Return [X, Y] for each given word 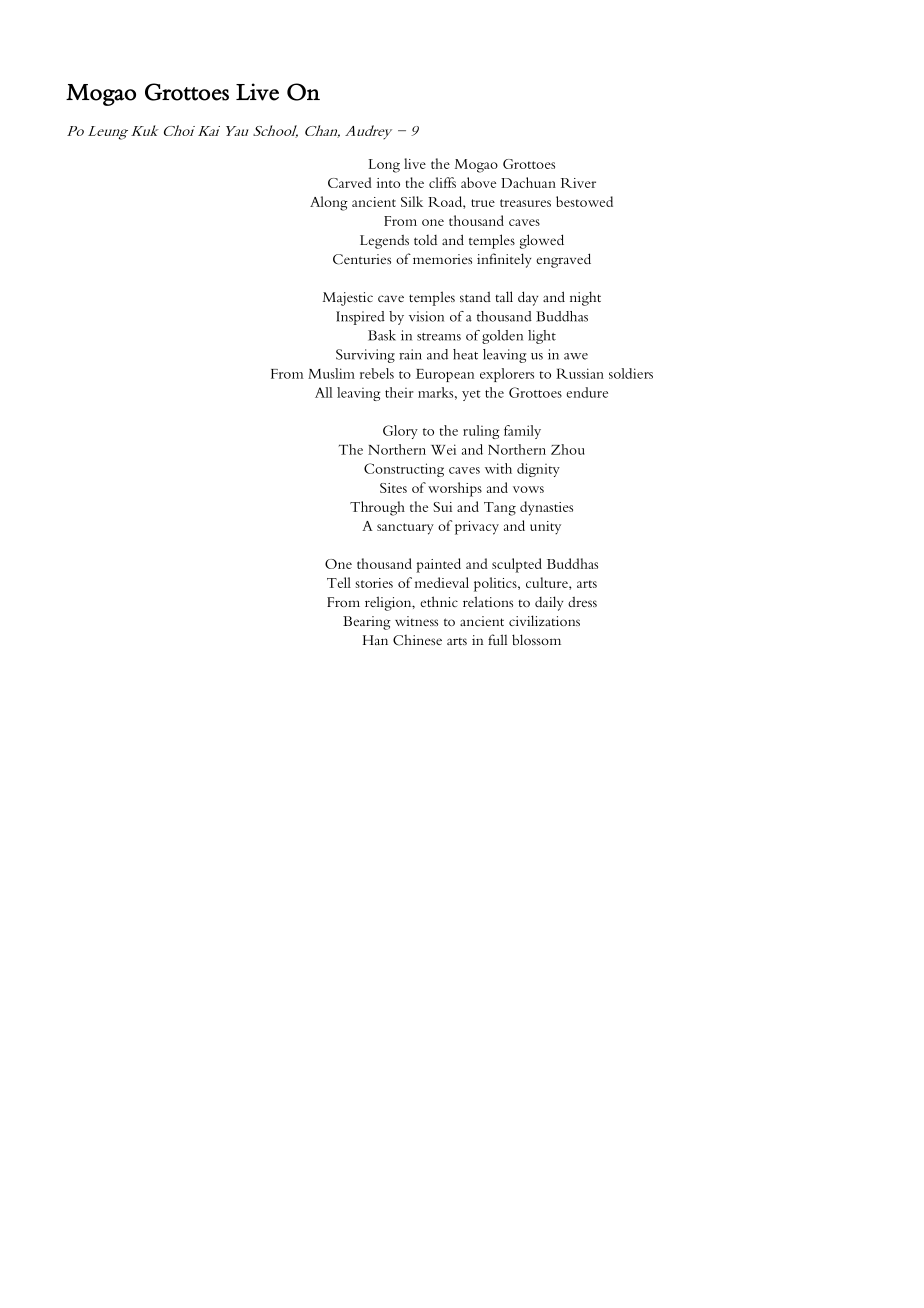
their [399, 392]
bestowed [584, 201]
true [483, 203]
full [497, 639]
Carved [350, 182]
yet [471, 395]
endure [587, 392]
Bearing [367, 623]
